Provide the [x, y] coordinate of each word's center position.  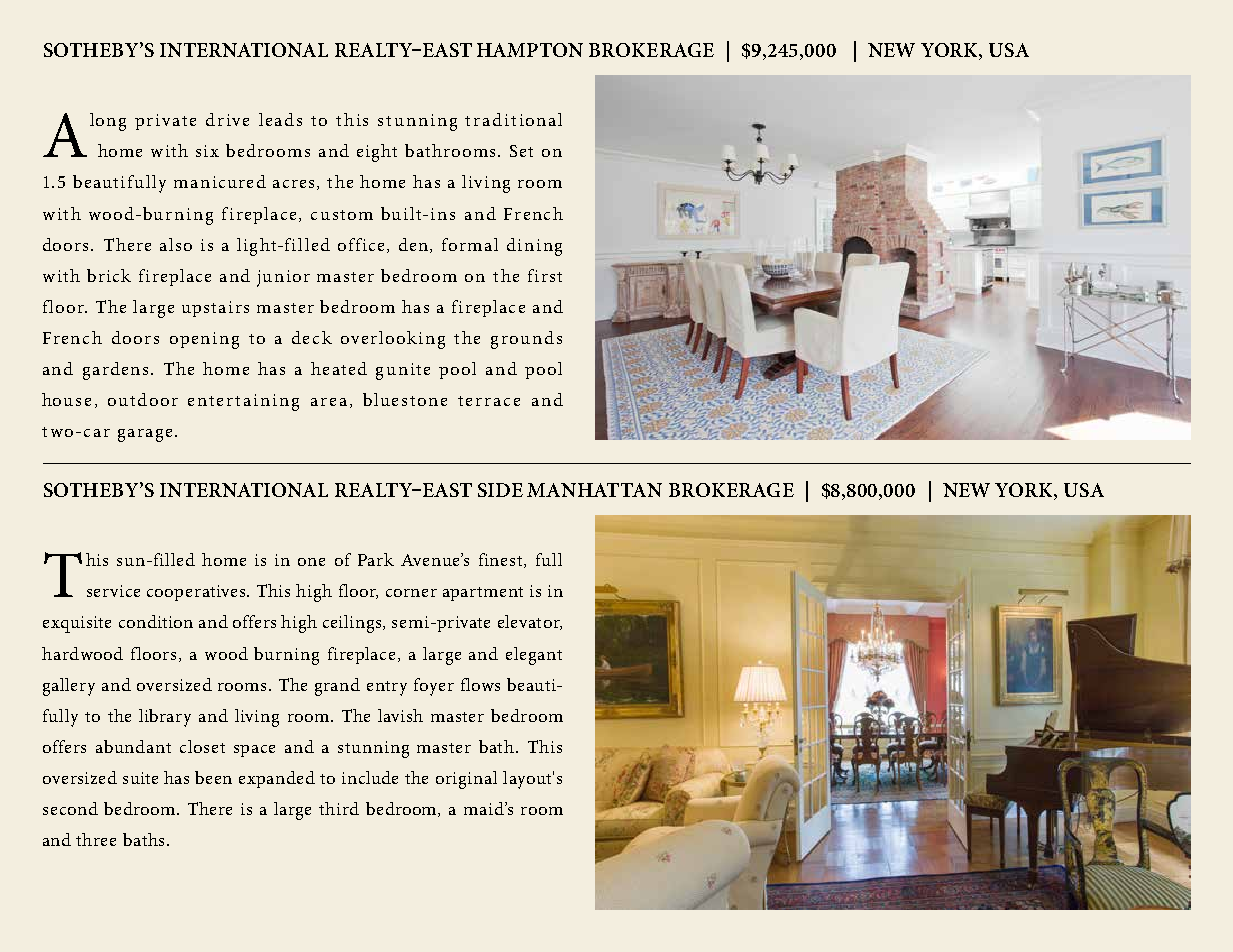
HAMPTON [530, 50]
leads [280, 119]
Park [376, 559]
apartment [483, 594]
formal [470, 244]
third [339, 808]
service [113, 591]
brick [109, 275]
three [96, 839]
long [108, 122]
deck [312, 337]
